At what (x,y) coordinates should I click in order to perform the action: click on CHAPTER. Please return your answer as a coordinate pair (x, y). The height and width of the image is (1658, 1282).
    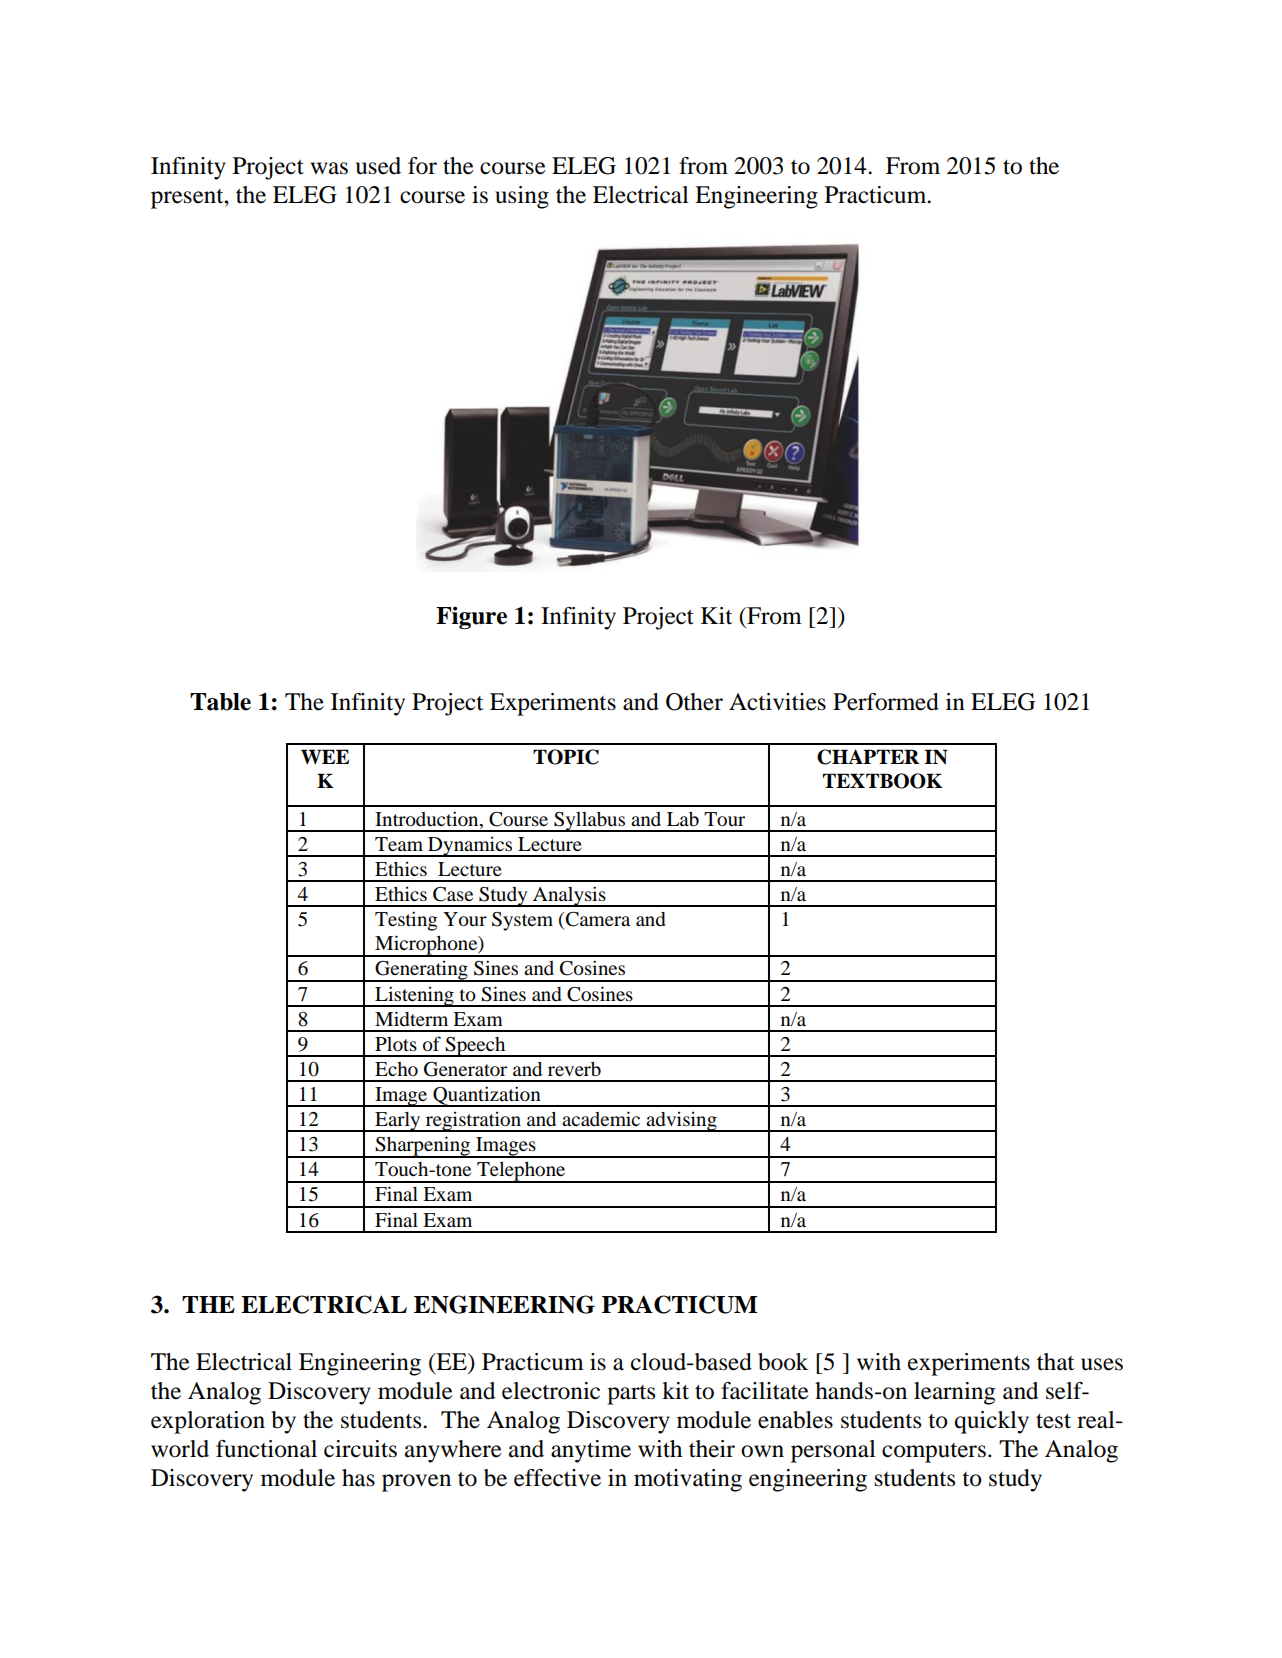
    Looking at the image, I should click on (868, 757).
